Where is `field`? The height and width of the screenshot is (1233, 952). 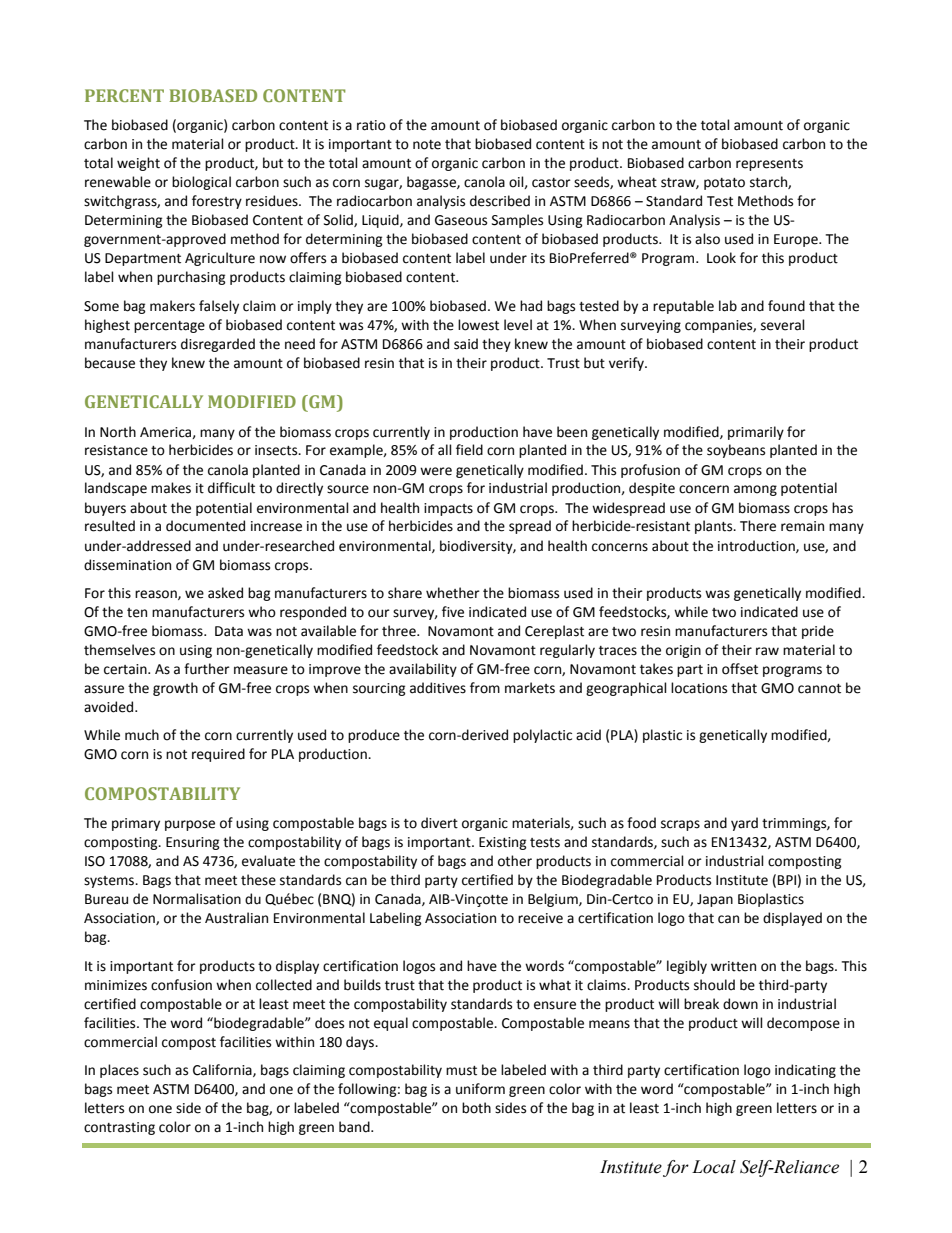
field is located at coordinates (469, 450).
